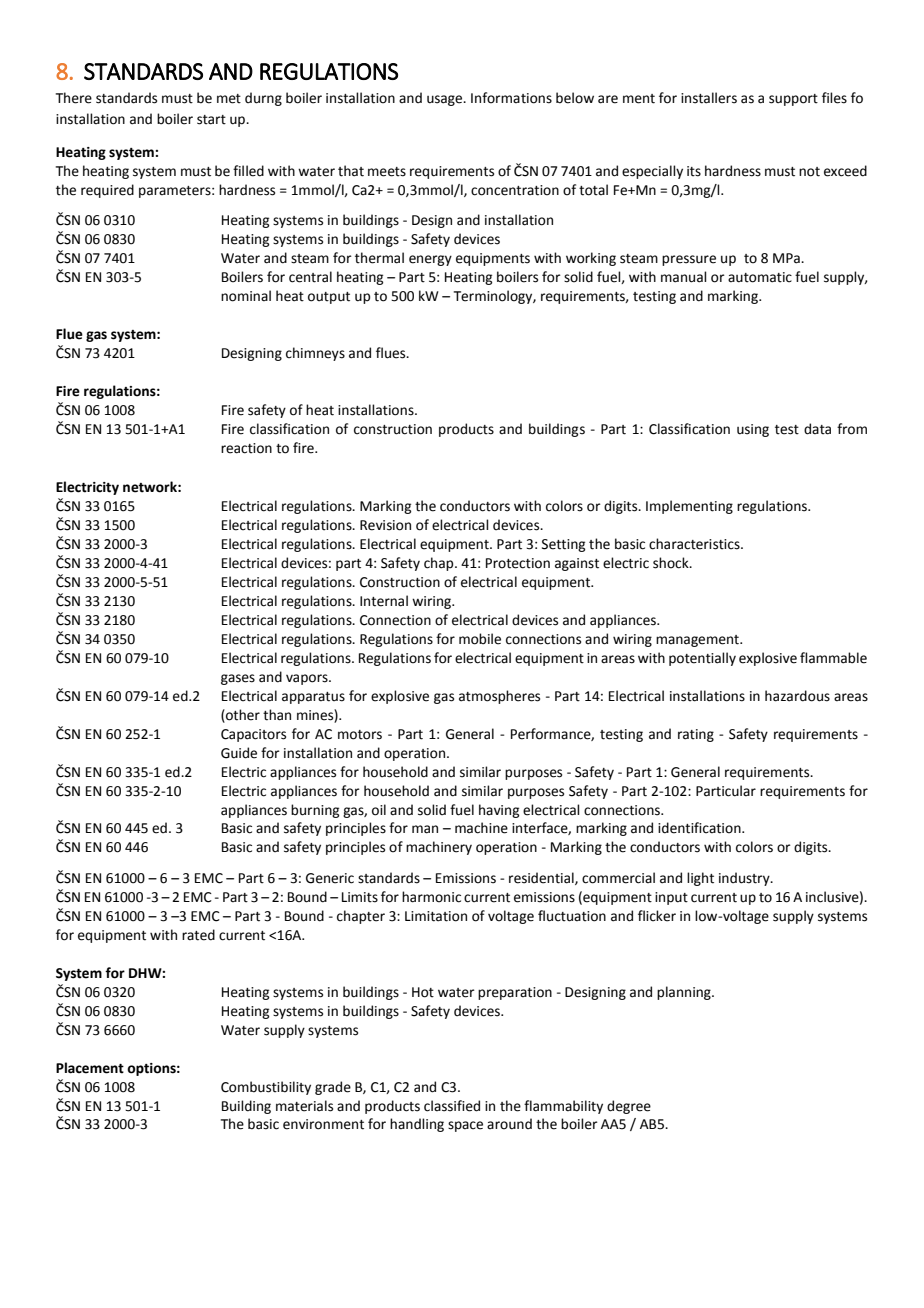 Image resolution: width=924 pixels, height=1308 pixels. What do you see at coordinates (246, 448) in the screenshot?
I see `reaction` at bounding box center [246, 448].
